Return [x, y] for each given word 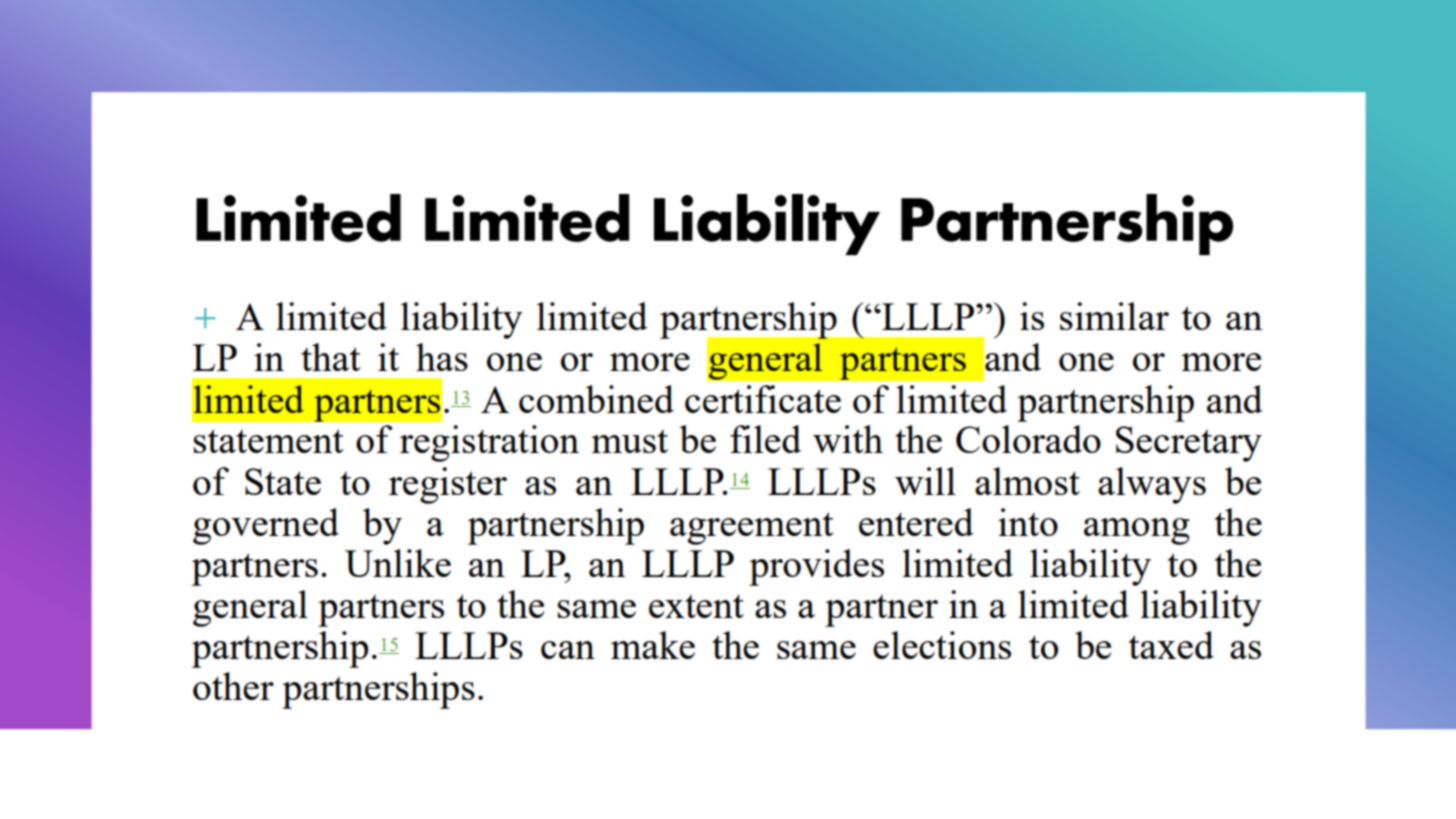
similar [1114, 316]
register [448, 485]
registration [489, 443]
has [442, 357]
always [1152, 485]
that [331, 357]
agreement [752, 528]
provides [816, 567]
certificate [763, 399]
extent [696, 606]
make [653, 645]
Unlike [398, 563]
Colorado [1028, 439]
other [233, 686]
